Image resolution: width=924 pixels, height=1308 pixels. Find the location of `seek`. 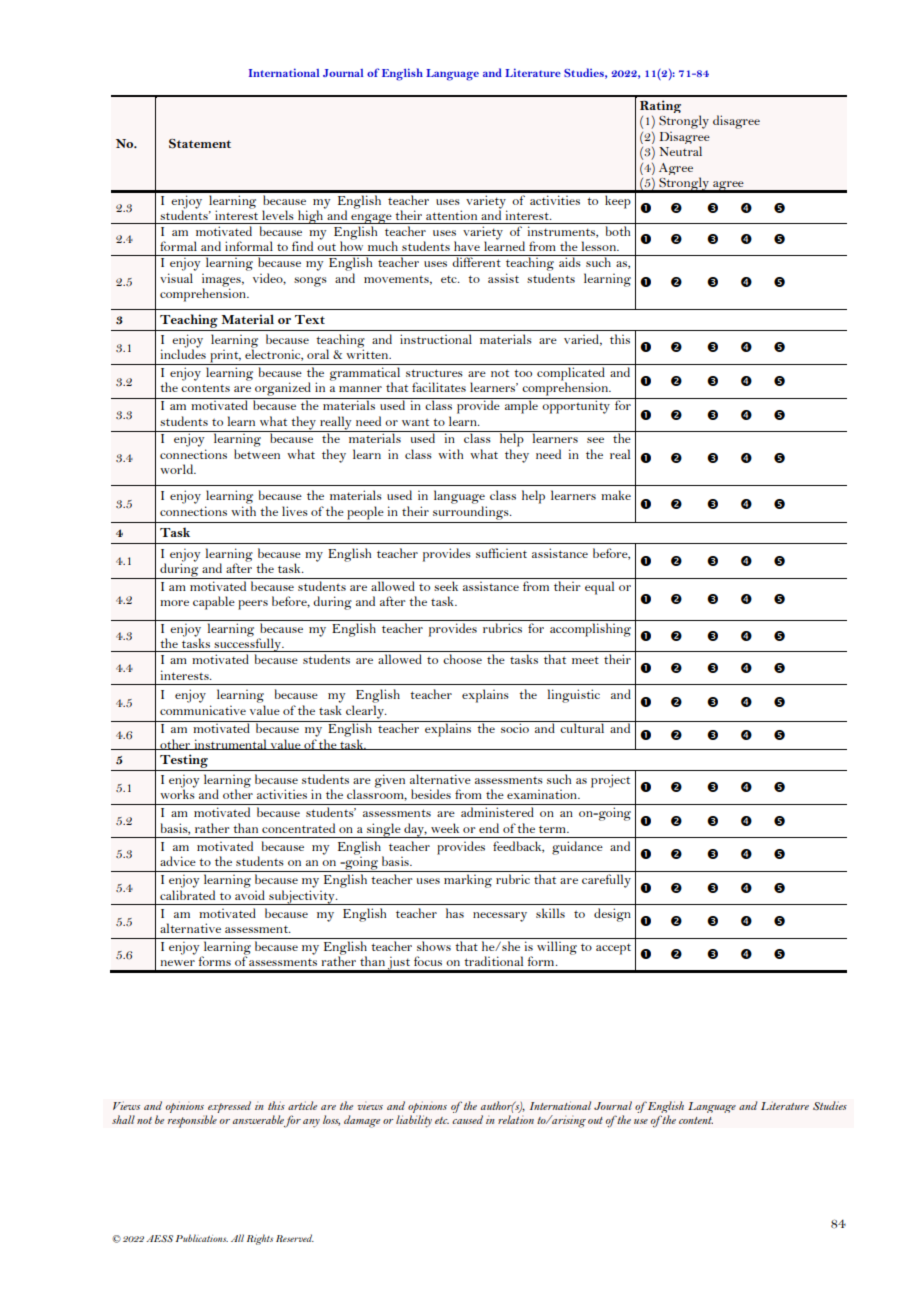

seek is located at coordinates (446, 586).
